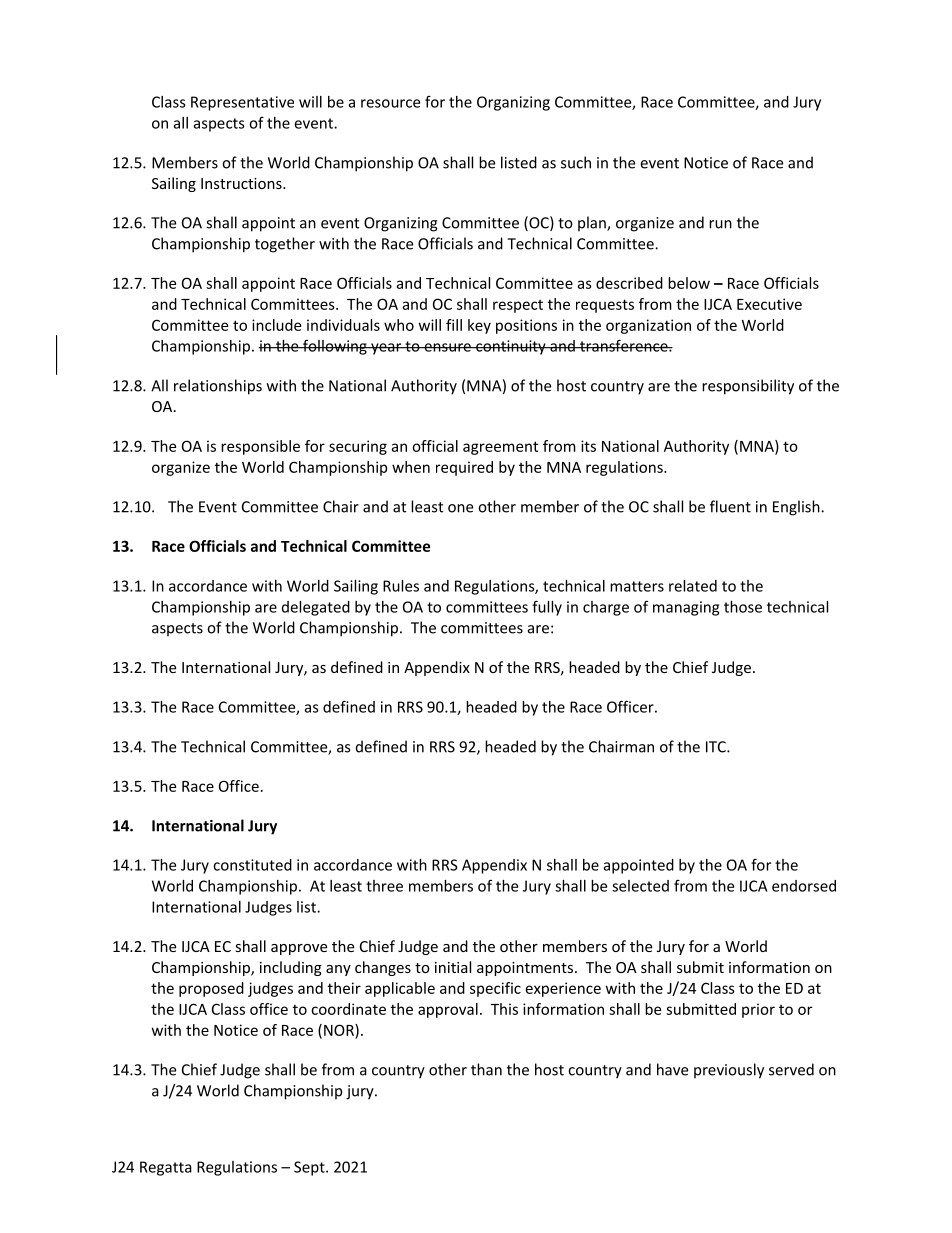  I want to click on three, so click(384, 886).
